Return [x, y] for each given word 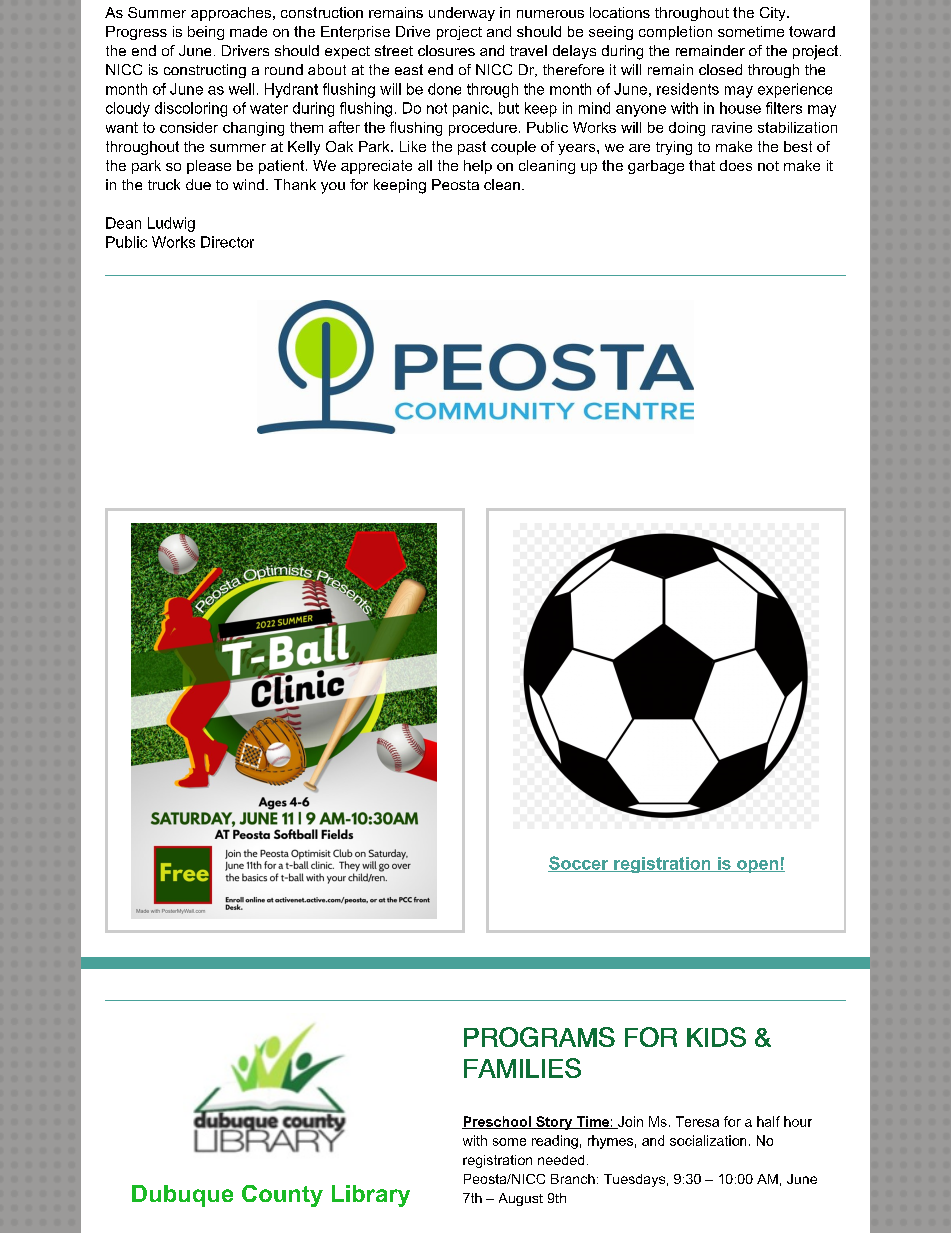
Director [227, 242]
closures [446, 50]
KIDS [716, 1037]
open [758, 866]
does [736, 165]
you [333, 188]
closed [720, 69]
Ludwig [171, 224]
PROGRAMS [539, 1037]
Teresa [697, 1121]
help [478, 167]
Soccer [579, 864]
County [282, 1196]
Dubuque [182, 1196]
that [702, 165]
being [206, 33]
